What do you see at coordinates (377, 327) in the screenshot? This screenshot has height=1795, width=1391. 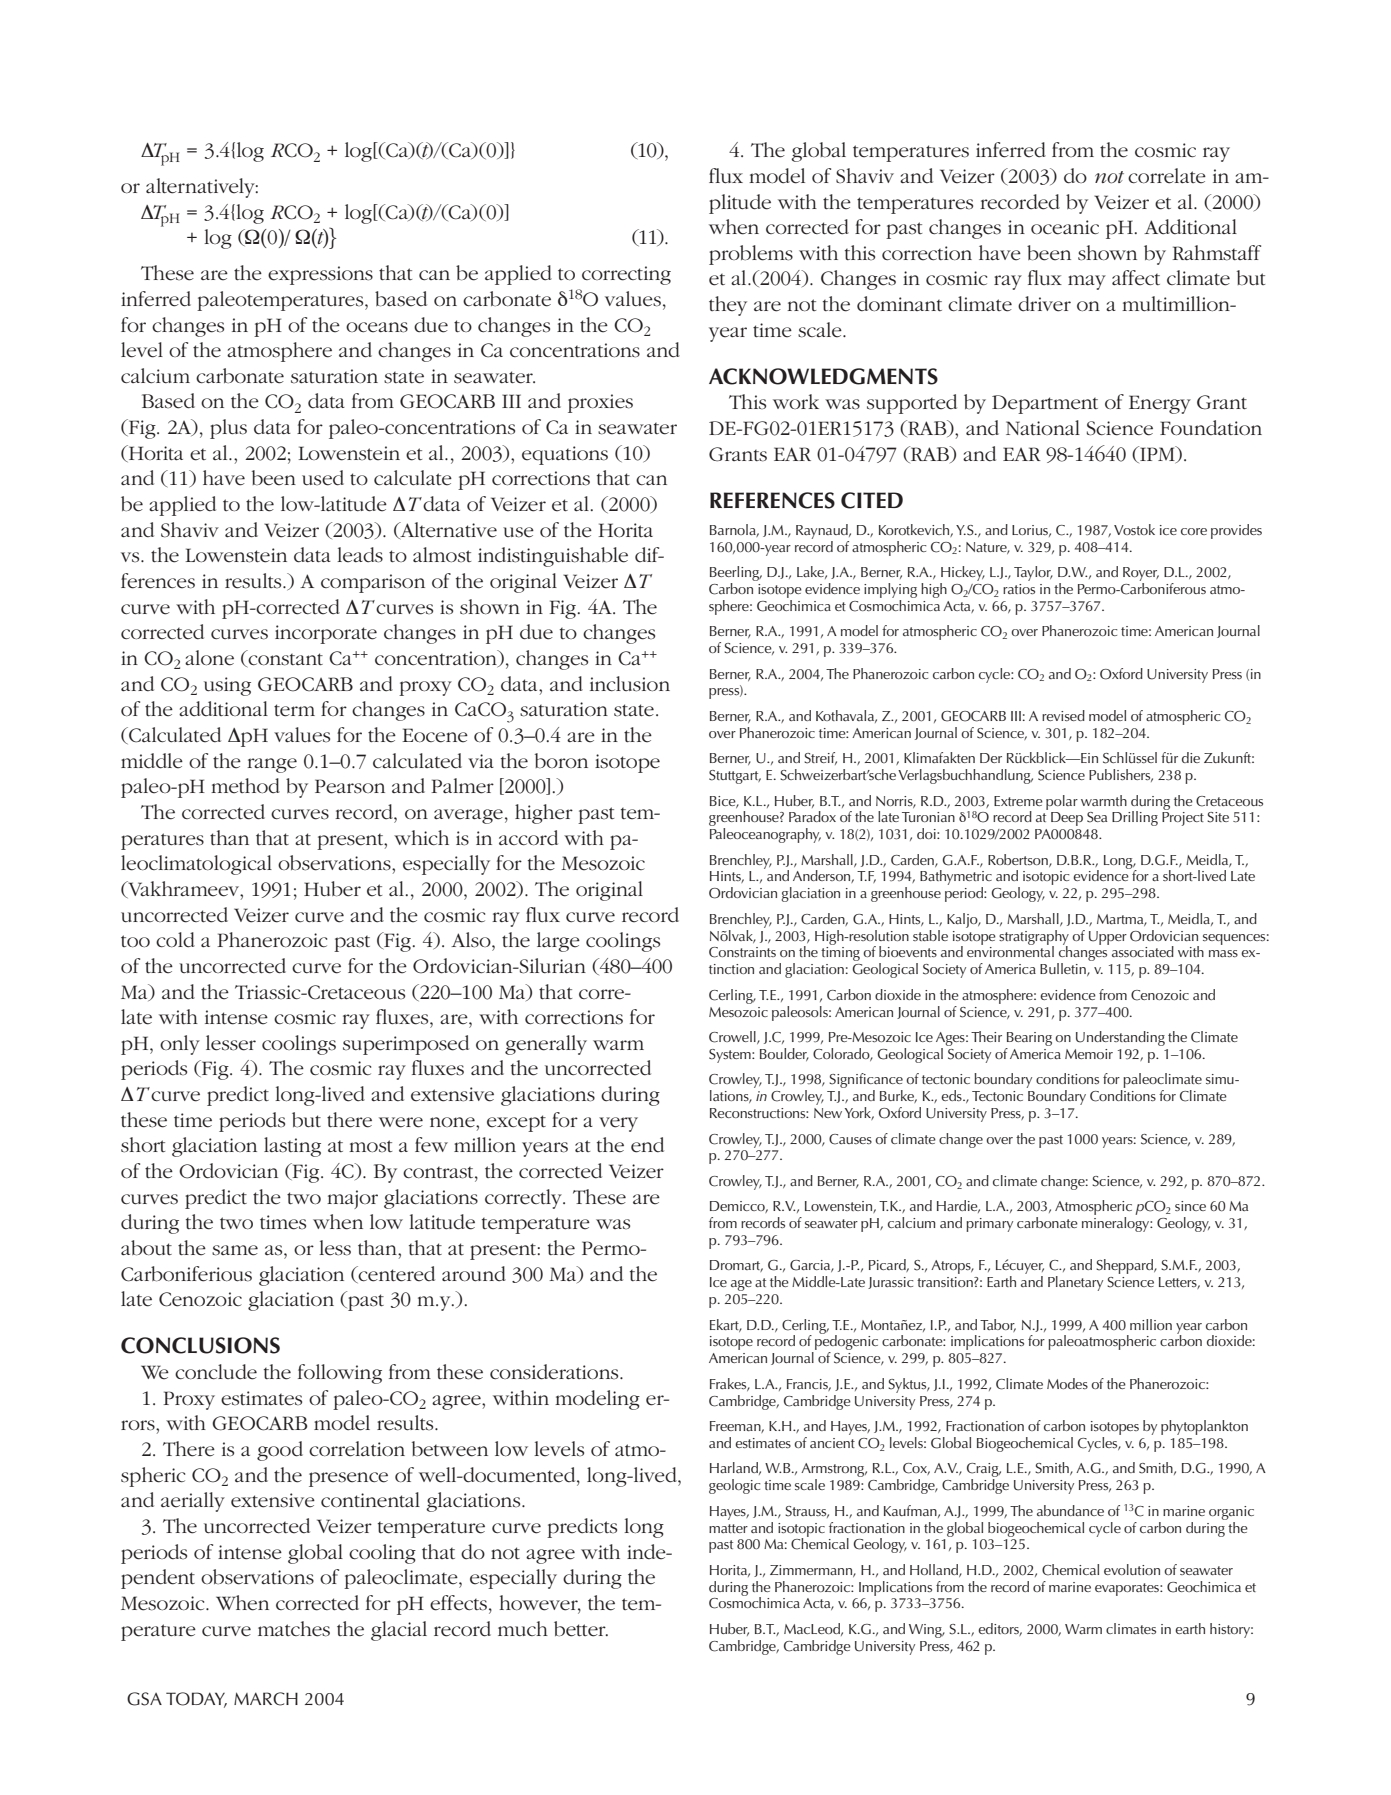 I see `oceans` at bounding box center [377, 327].
